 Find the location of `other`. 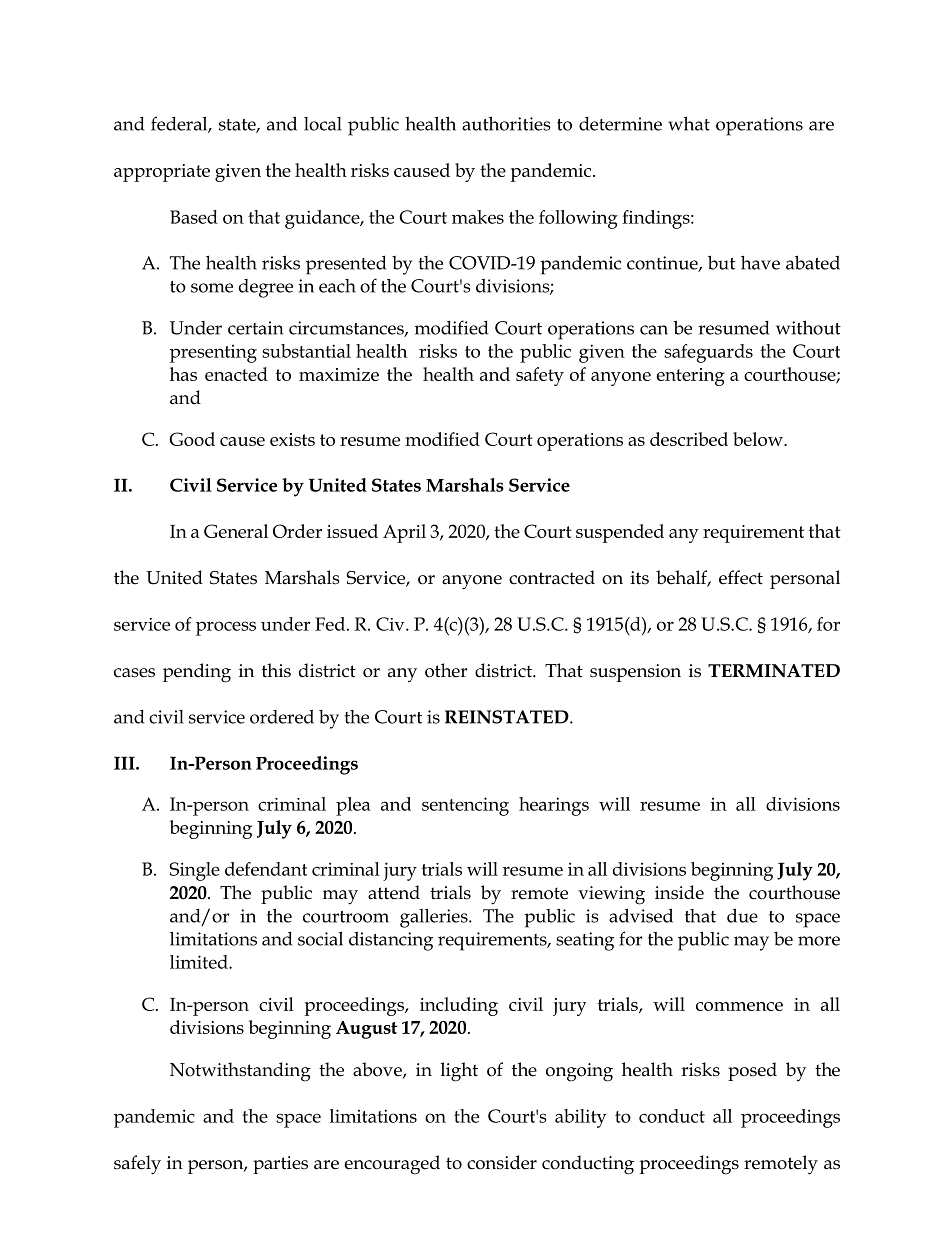

other is located at coordinates (446, 670).
